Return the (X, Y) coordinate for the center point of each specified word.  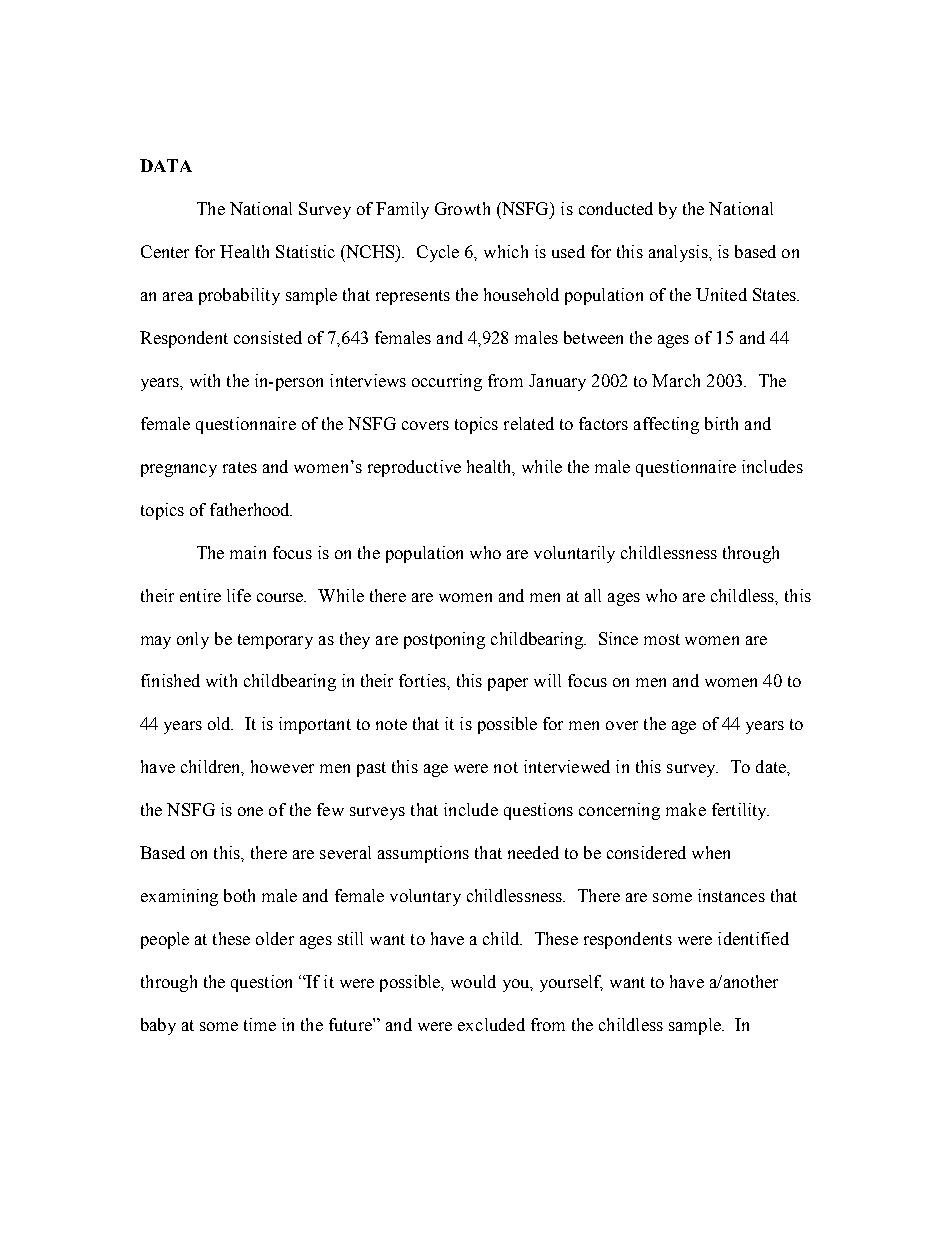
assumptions (423, 854)
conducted (616, 208)
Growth (462, 208)
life (239, 595)
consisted (268, 337)
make (686, 809)
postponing (444, 640)
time (260, 1024)
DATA (166, 165)
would (473, 981)
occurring (447, 382)
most (662, 639)
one (250, 811)
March (676, 380)
